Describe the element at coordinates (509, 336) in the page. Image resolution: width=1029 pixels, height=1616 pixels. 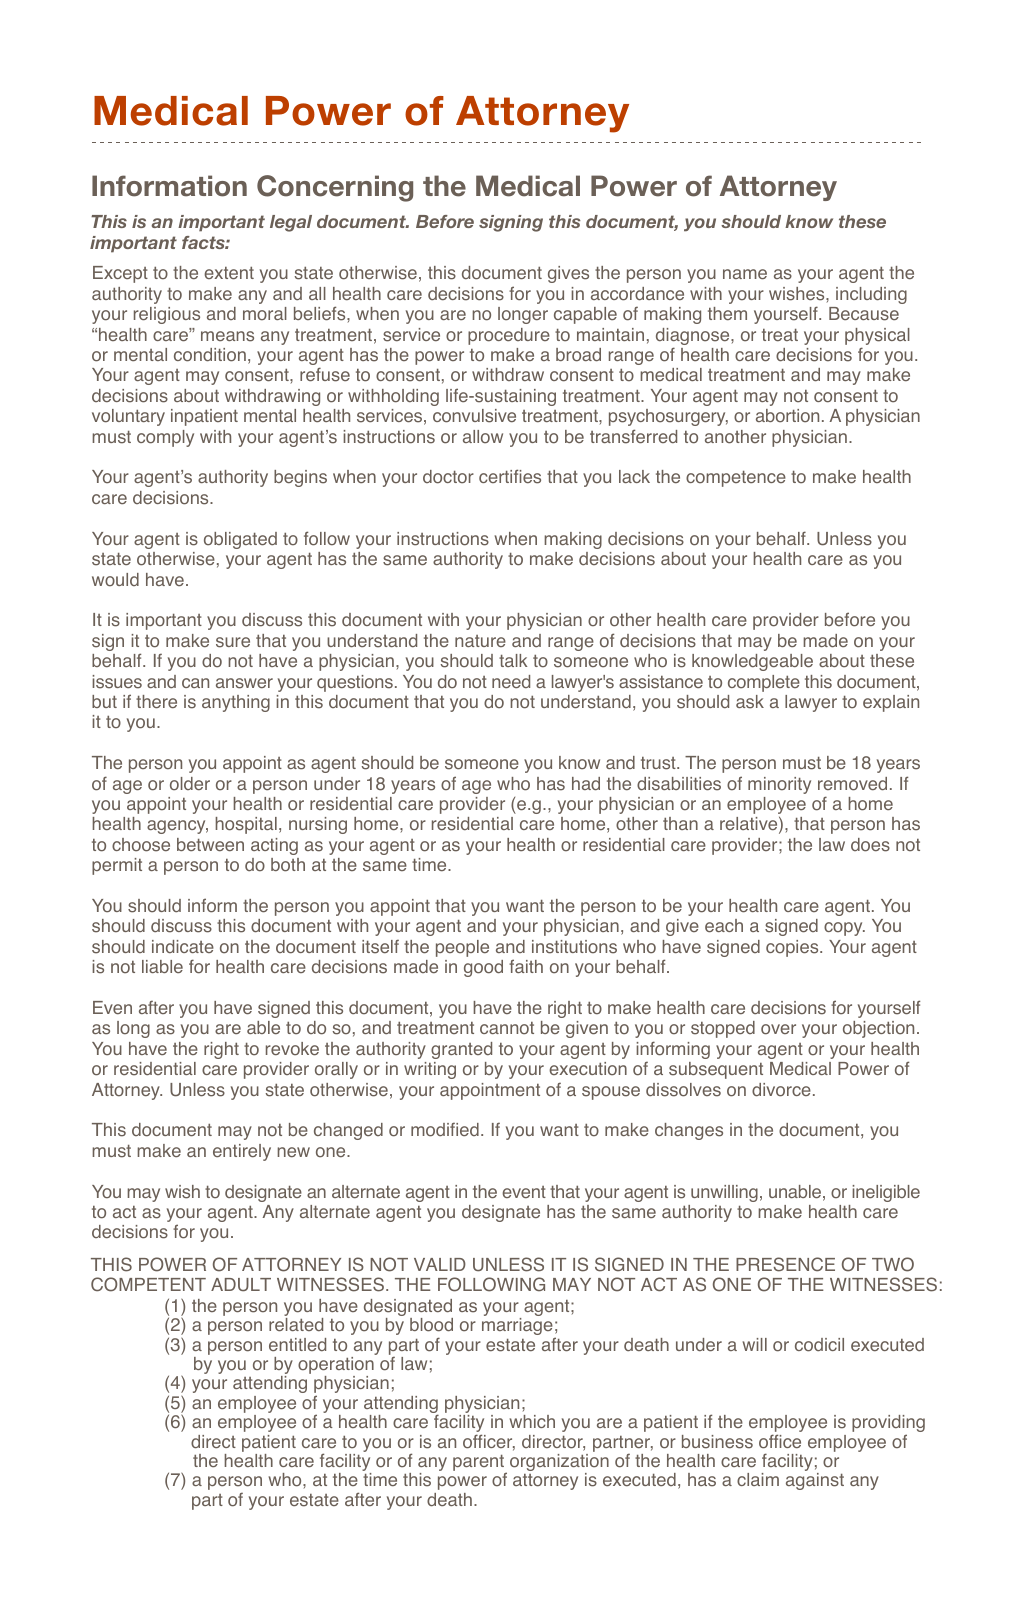
I see `procedure` at that location.
